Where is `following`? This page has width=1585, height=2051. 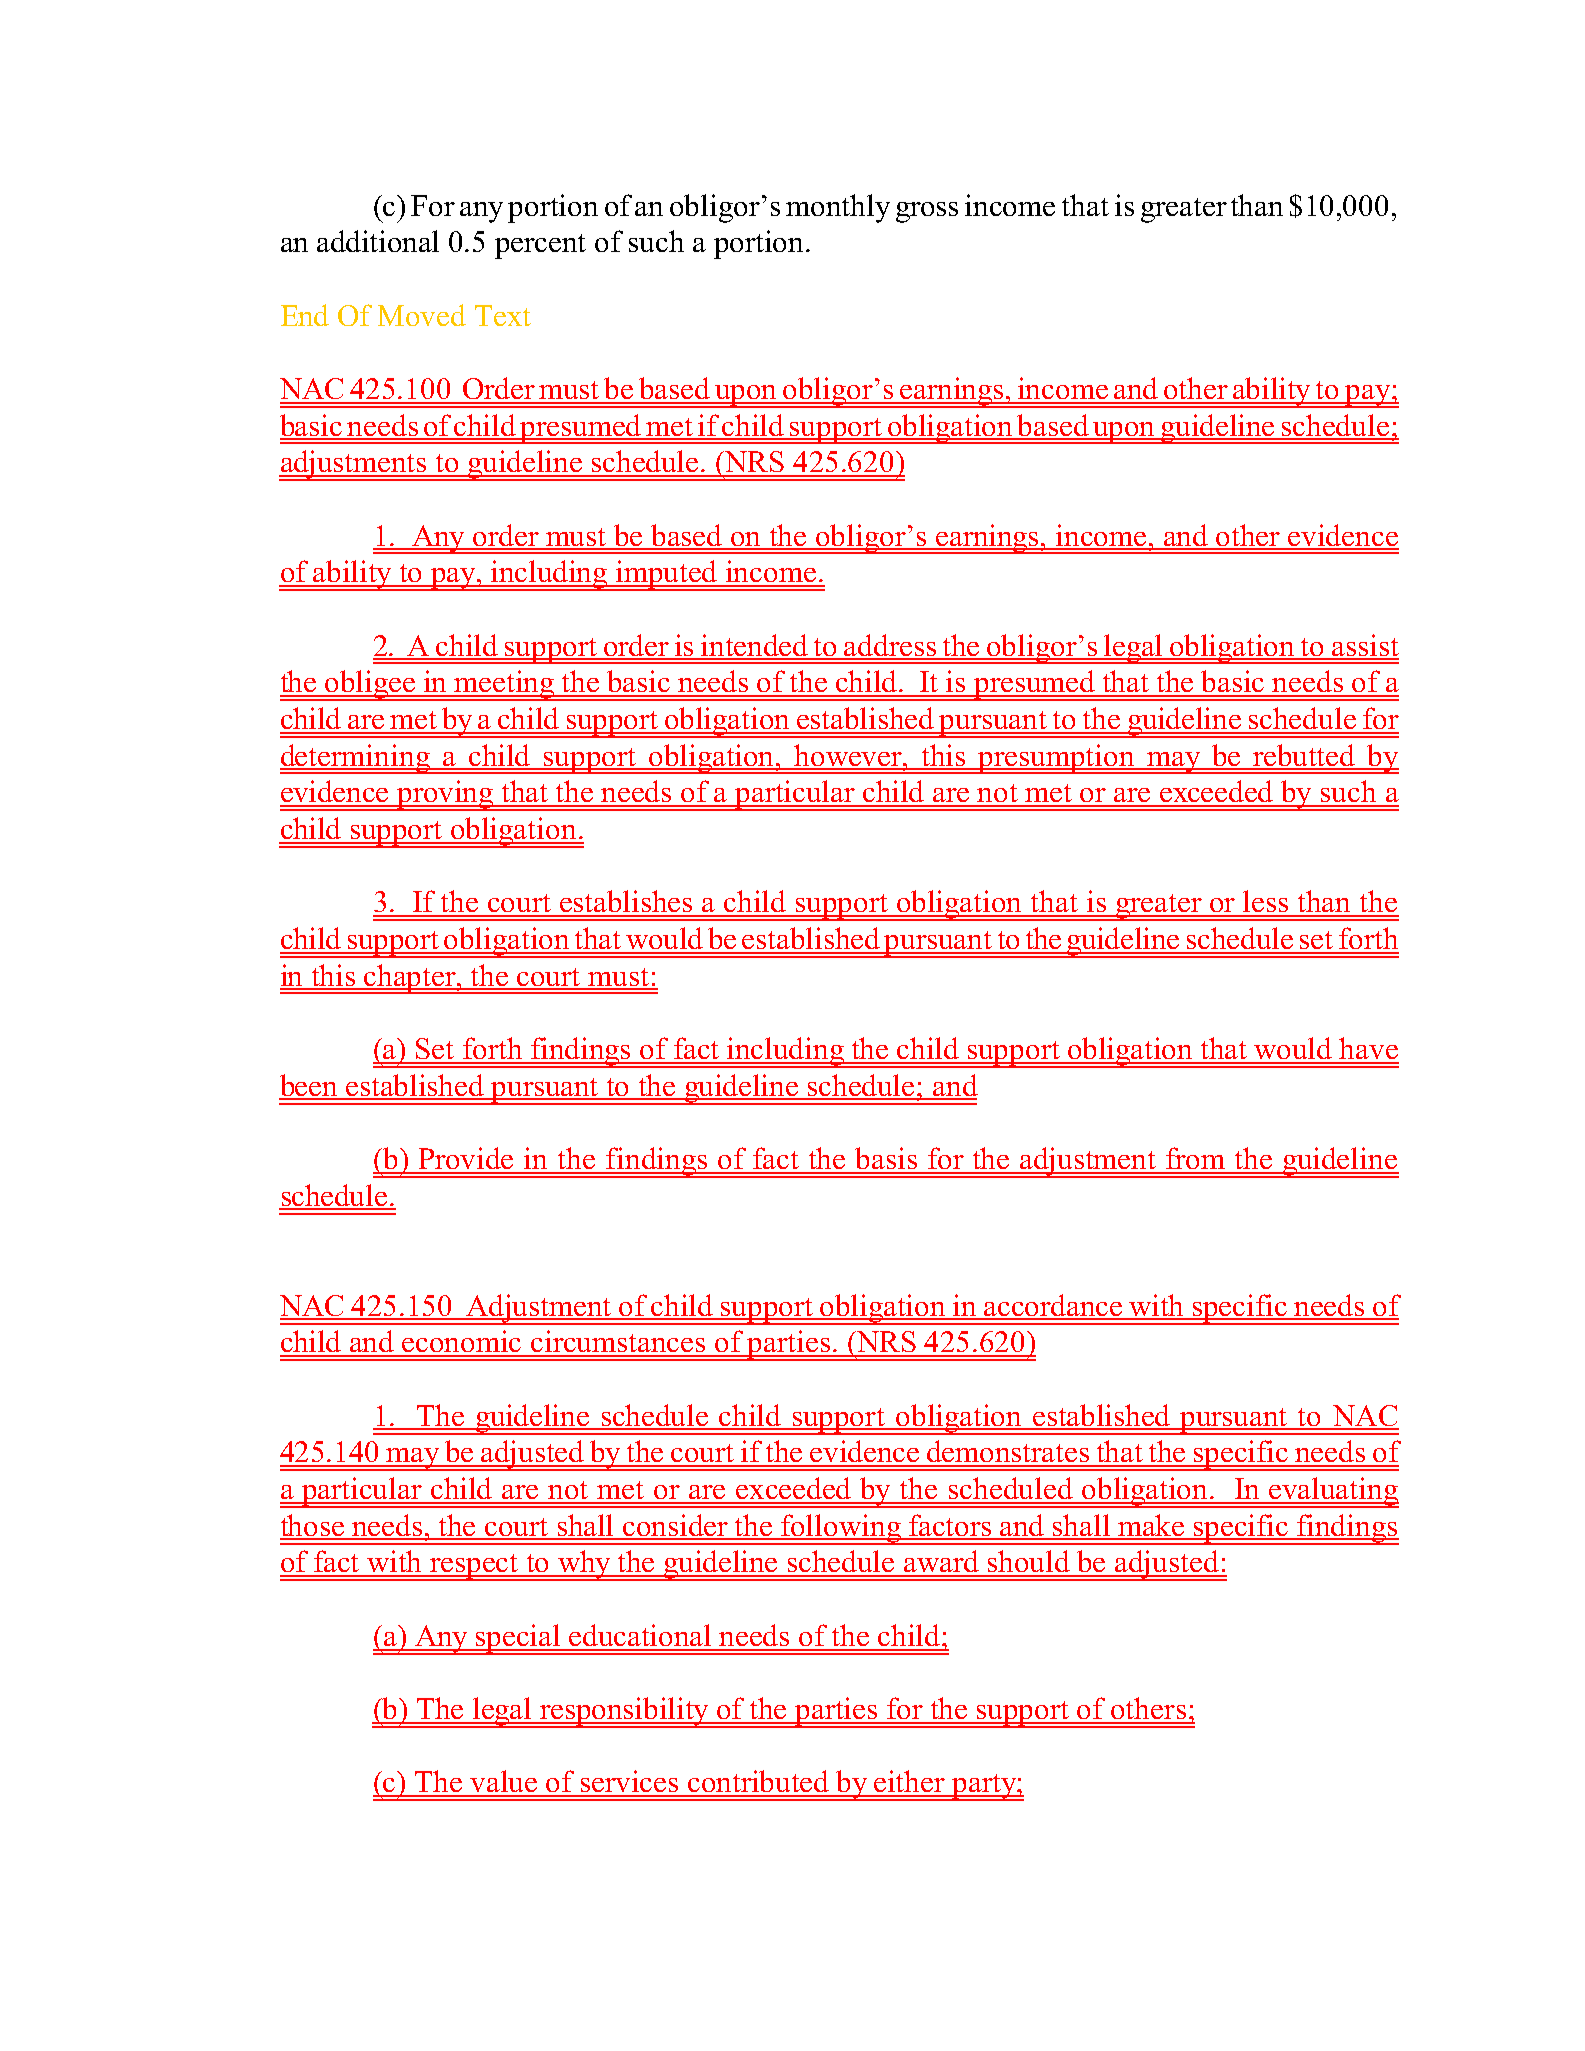 following is located at coordinates (841, 1529).
